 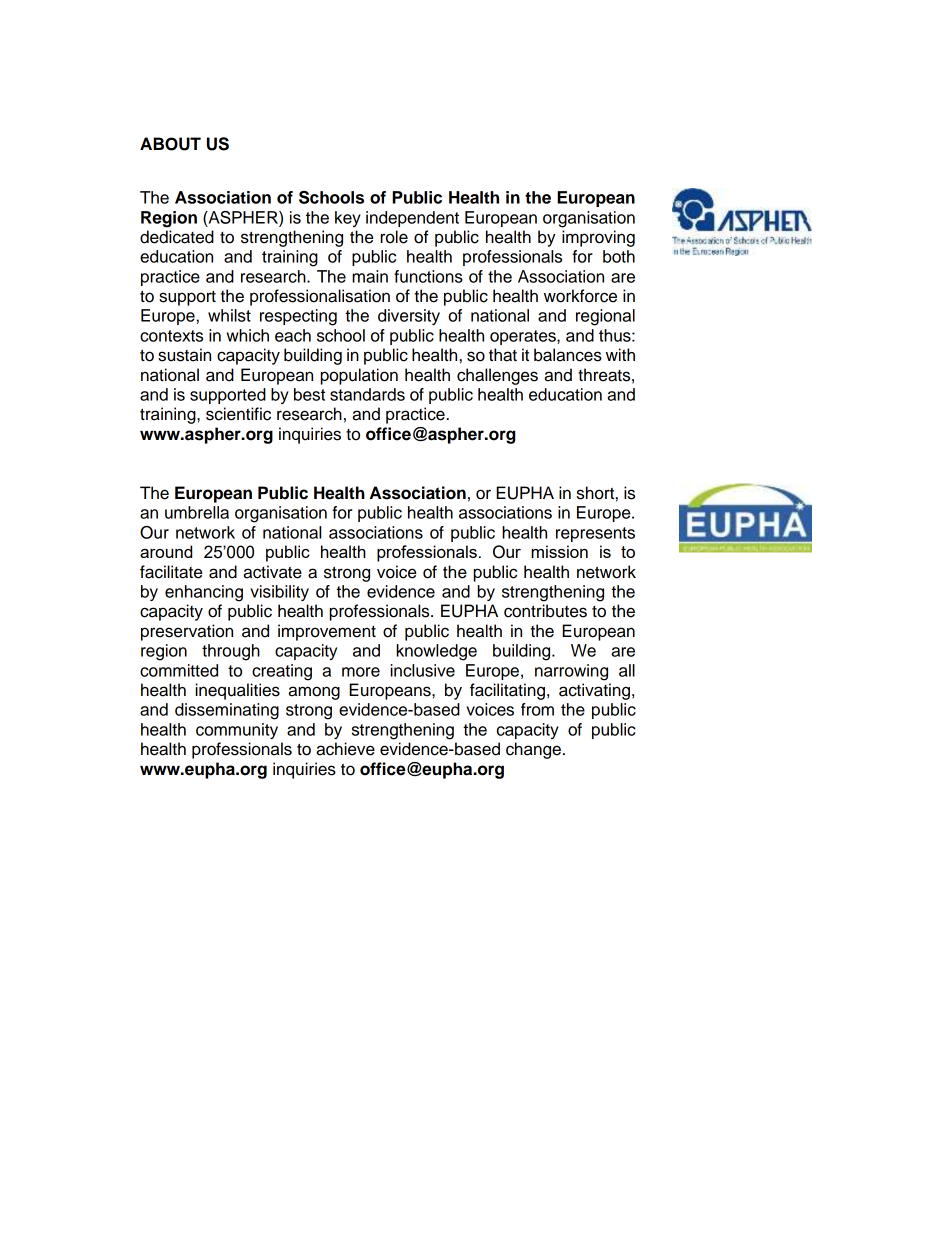 I want to click on change, so click(x=533, y=750).
